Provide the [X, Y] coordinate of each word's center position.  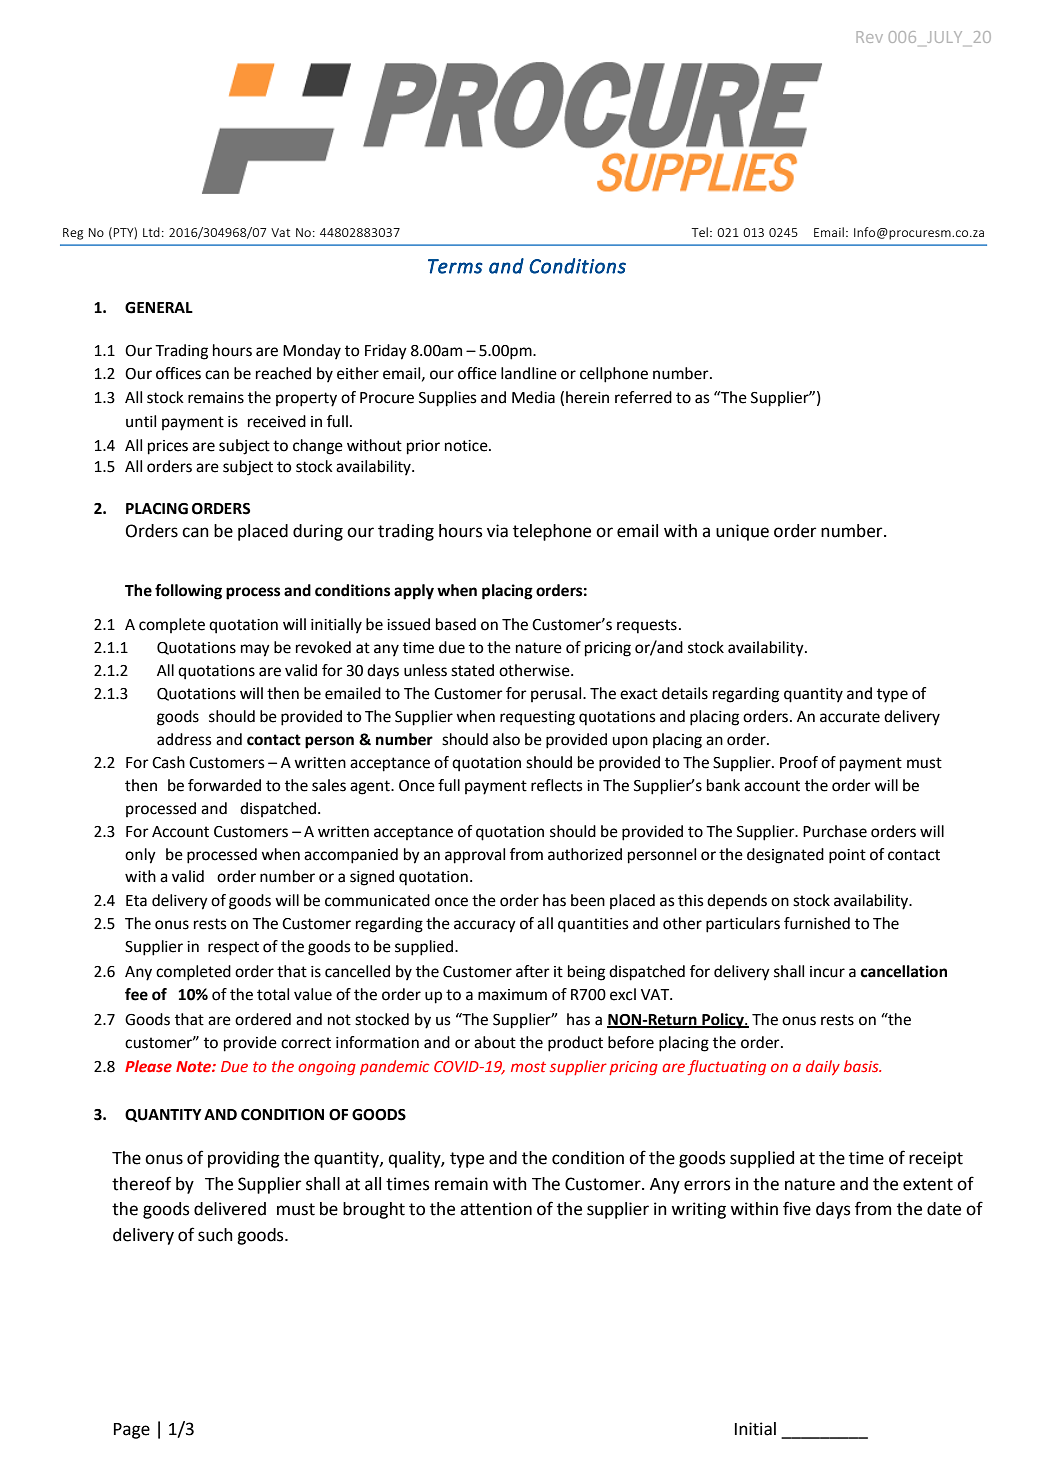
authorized [585, 854]
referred [643, 397]
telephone [552, 532]
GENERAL [159, 308]
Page [132, 1431]
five [797, 1208]
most [528, 1066]
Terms [455, 266]
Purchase [835, 831]
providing [244, 1159]
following [188, 592]
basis [862, 1066]
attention [496, 1209]
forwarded [224, 785]
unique [742, 532]
